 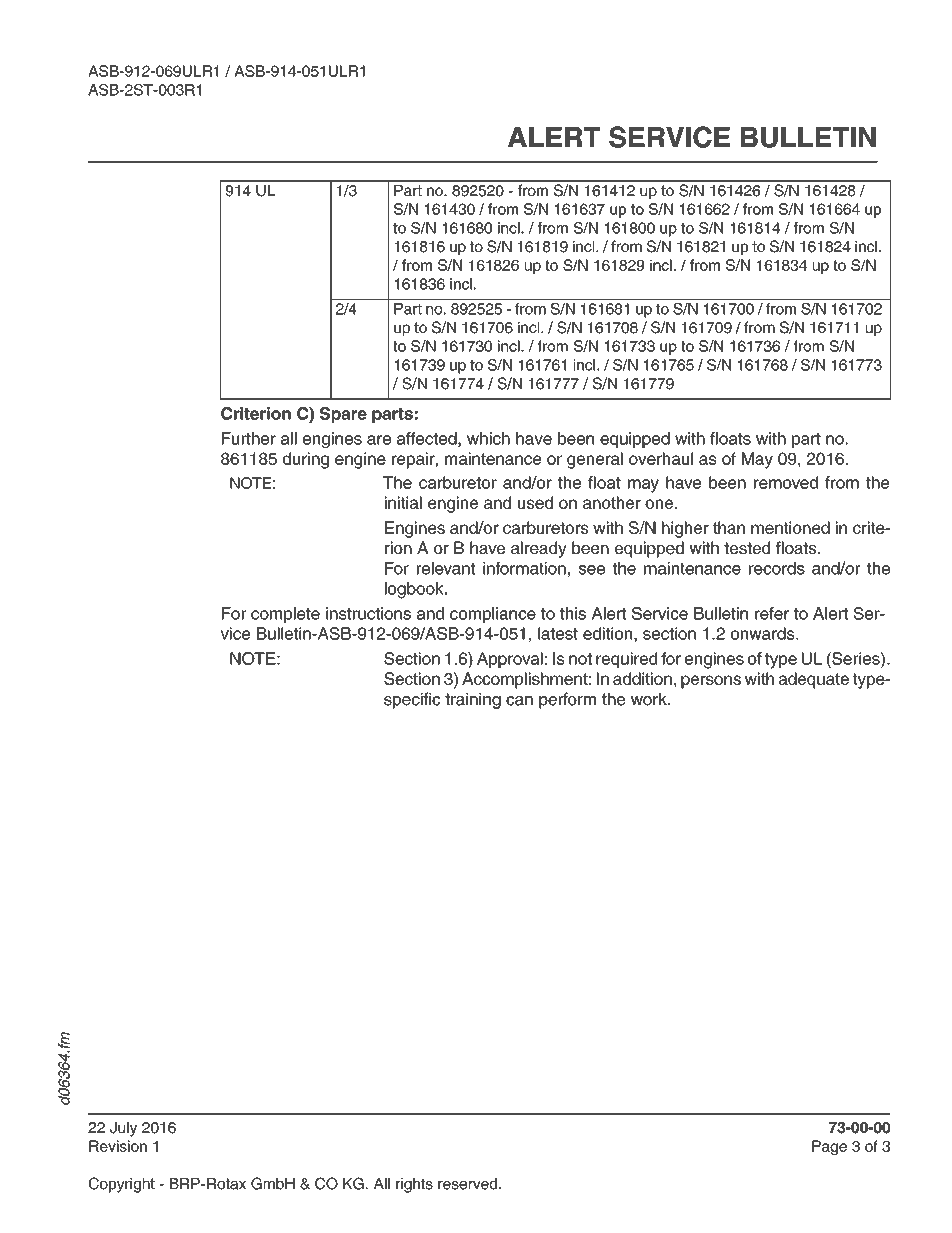 I want to click on work, so click(x=650, y=699).
